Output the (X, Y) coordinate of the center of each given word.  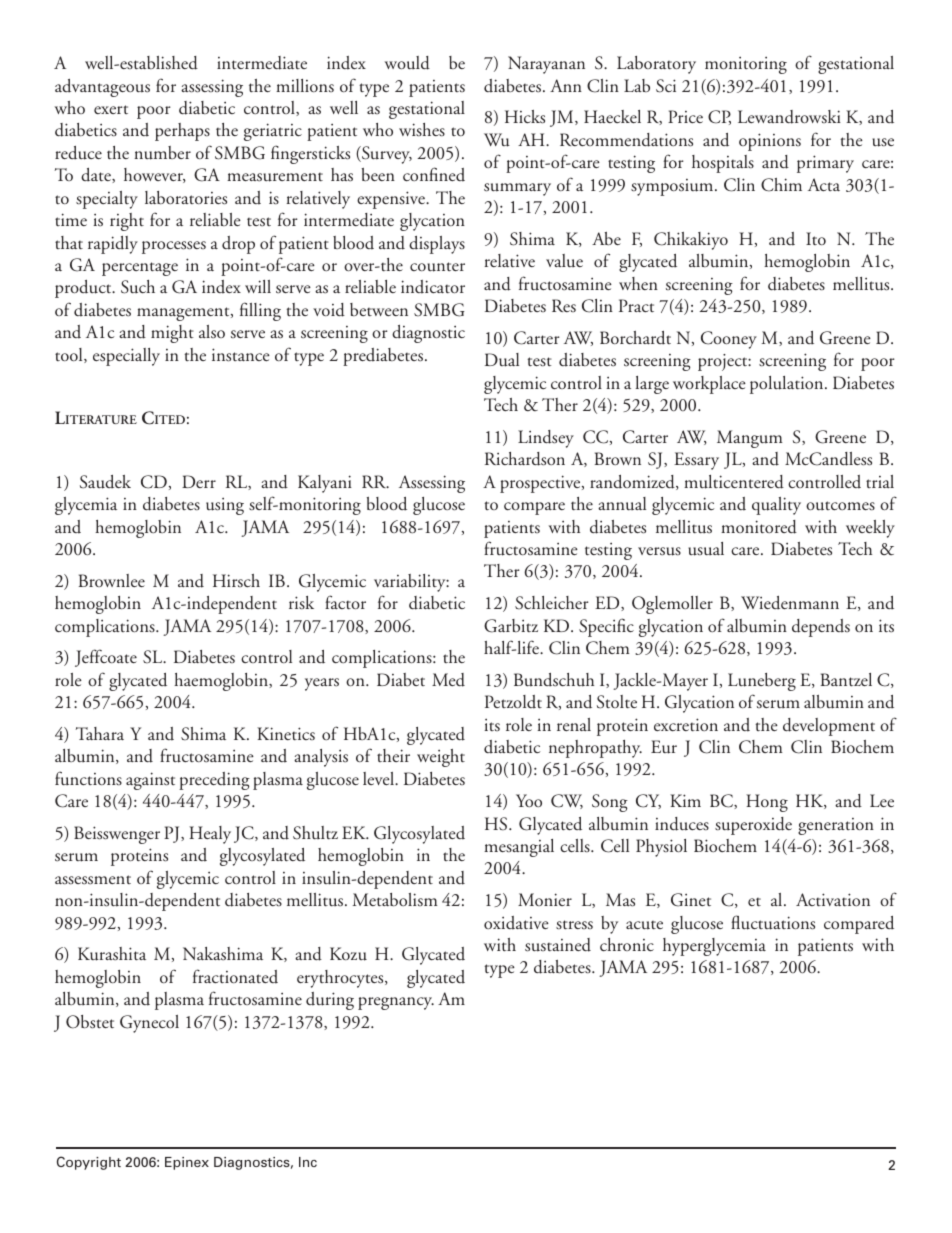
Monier (545, 899)
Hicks (525, 117)
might (172, 334)
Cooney (729, 340)
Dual (502, 360)
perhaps (182, 132)
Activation (833, 899)
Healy (210, 835)
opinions (770, 142)
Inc (308, 1162)
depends (821, 628)
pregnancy (396, 1003)
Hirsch (236, 580)
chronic (627, 944)
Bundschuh (554, 680)
